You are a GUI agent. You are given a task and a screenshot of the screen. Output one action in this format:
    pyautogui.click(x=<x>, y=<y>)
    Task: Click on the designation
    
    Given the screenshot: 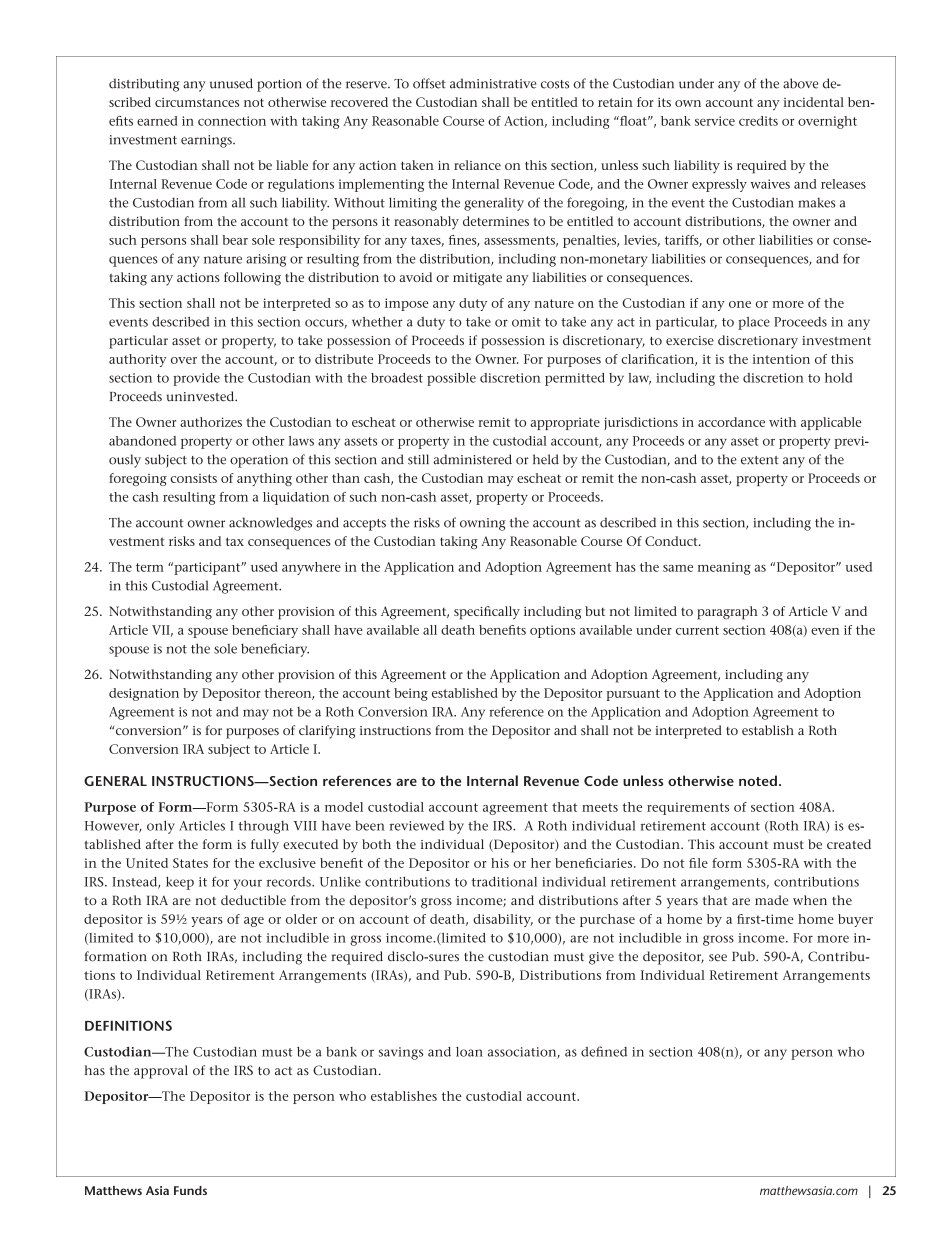 What is the action you would take?
    pyautogui.click(x=144, y=694)
